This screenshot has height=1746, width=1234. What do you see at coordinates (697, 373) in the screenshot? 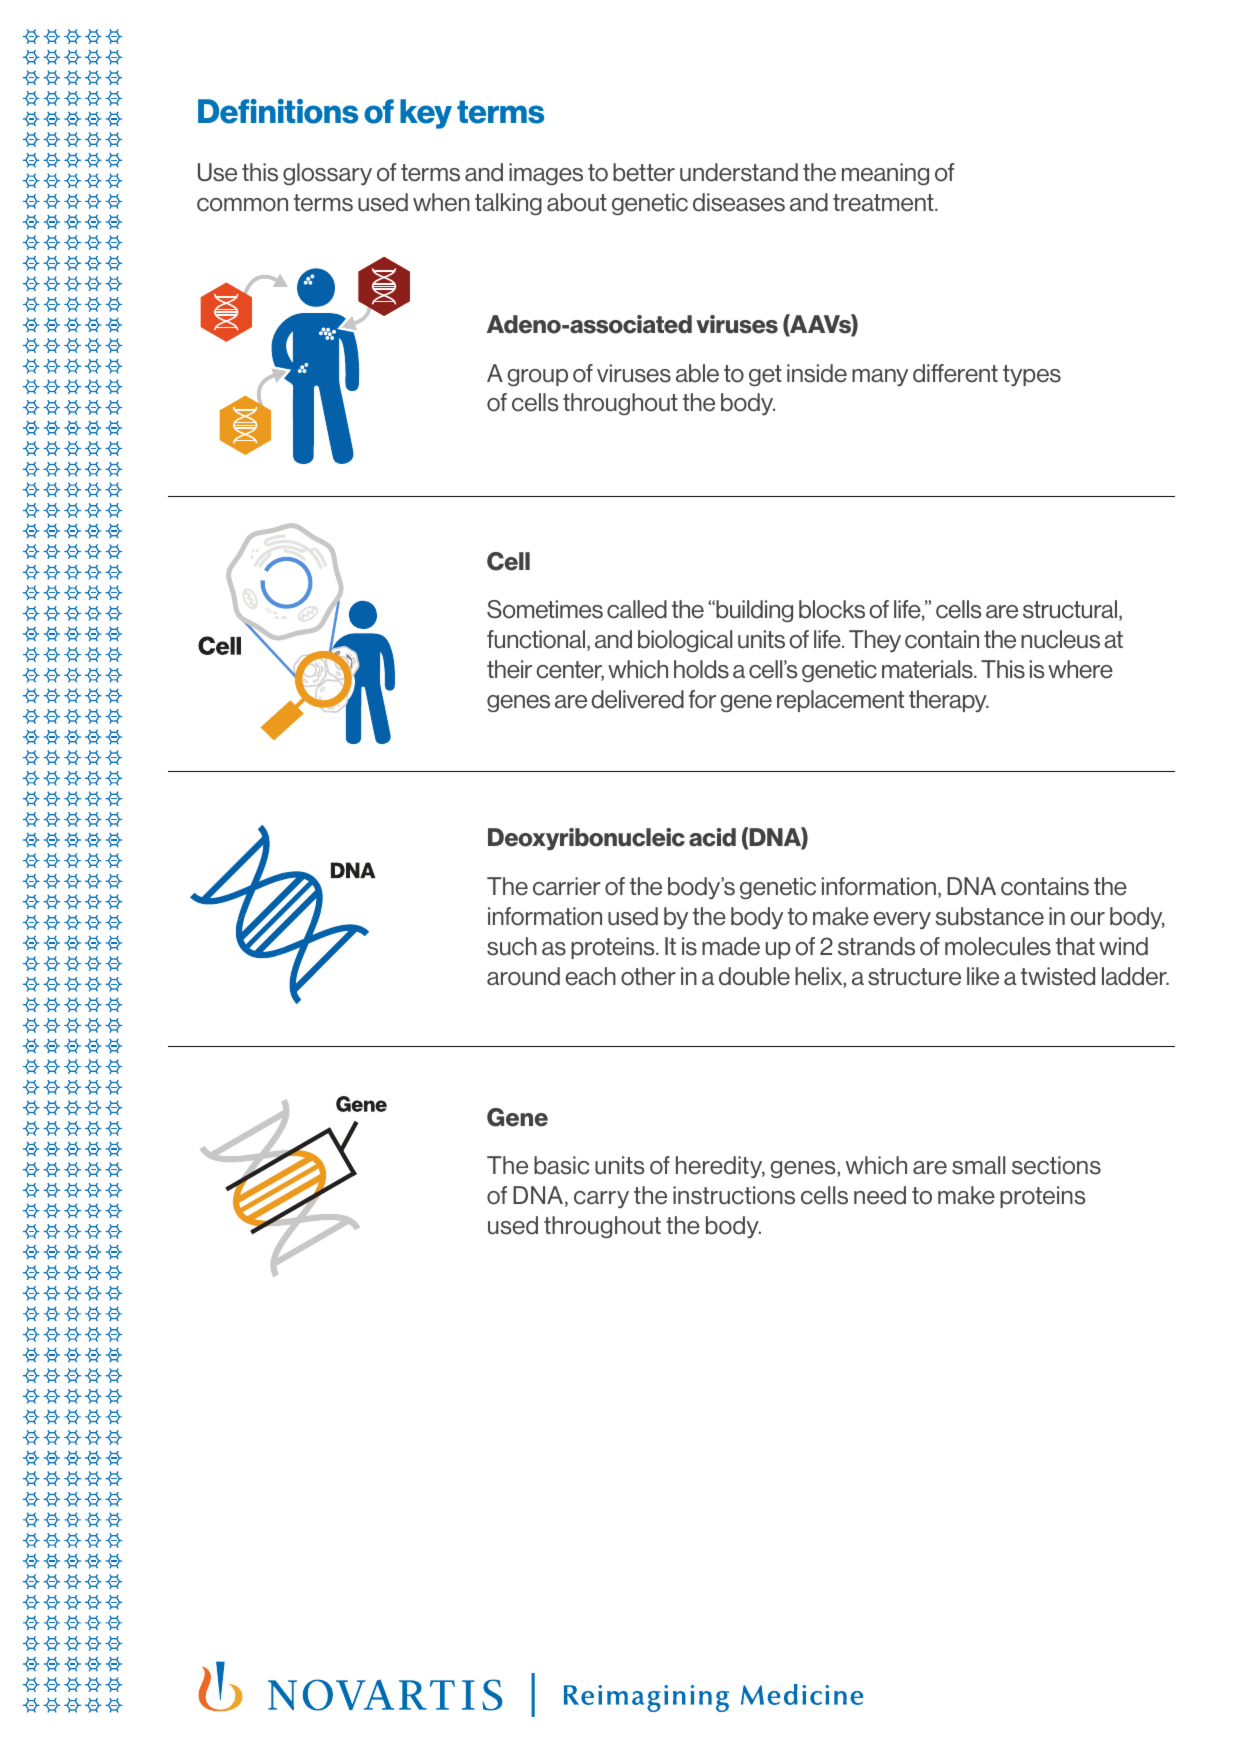
I see `able` at bounding box center [697, 373].
